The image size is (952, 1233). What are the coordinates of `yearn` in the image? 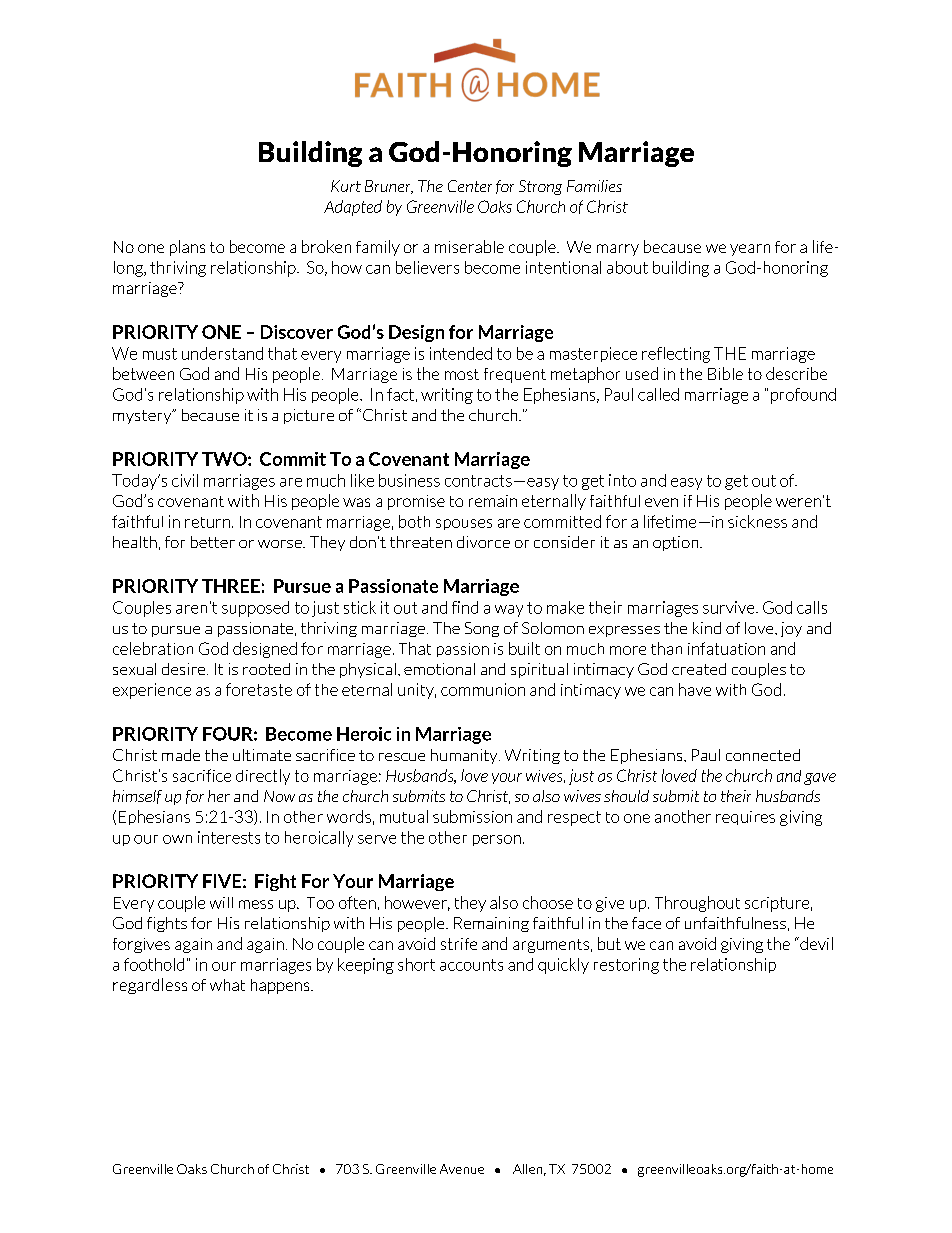 It's located at (750, 250).
